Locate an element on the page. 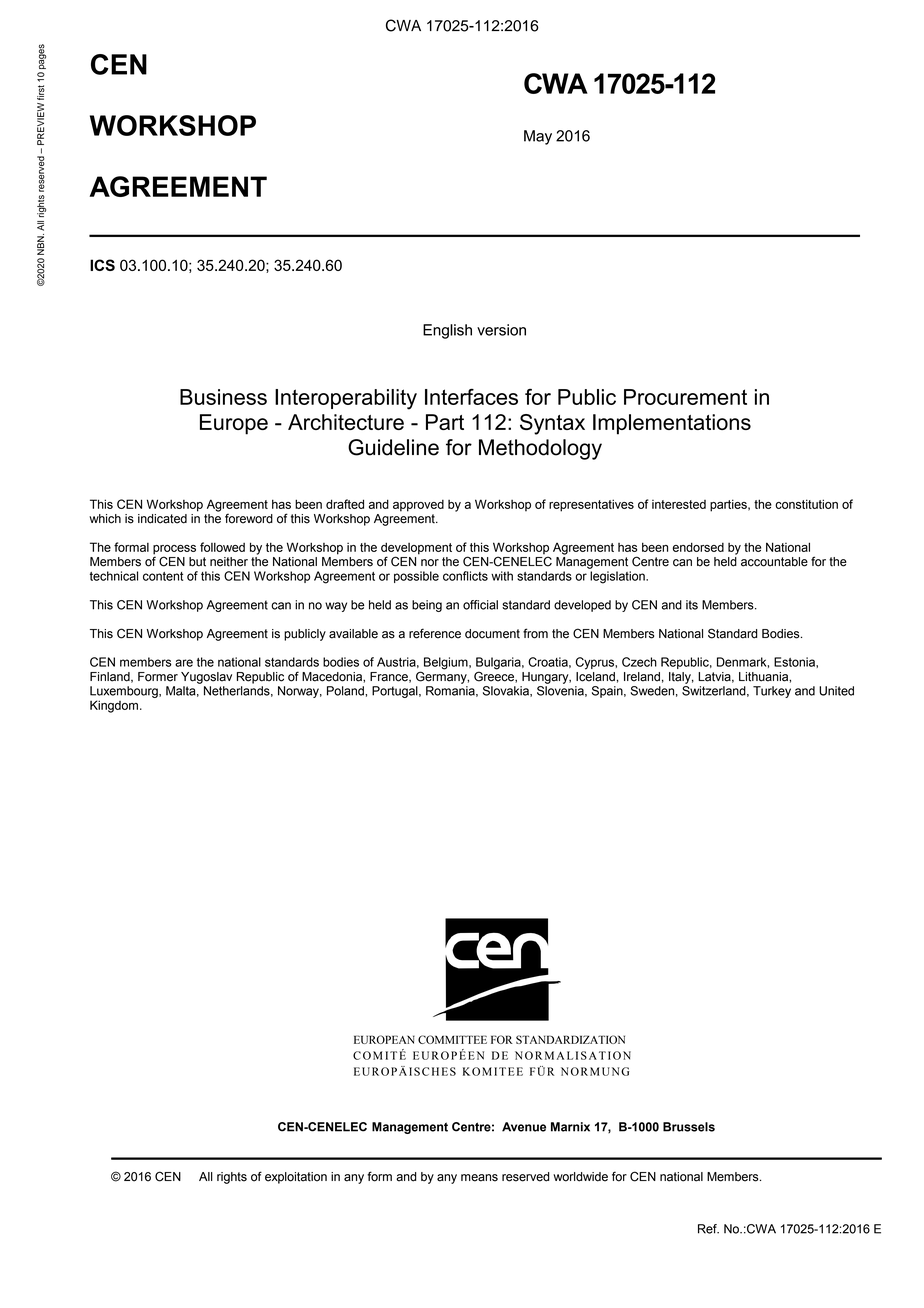  exploitation is located at coordinates (296, 1178).
